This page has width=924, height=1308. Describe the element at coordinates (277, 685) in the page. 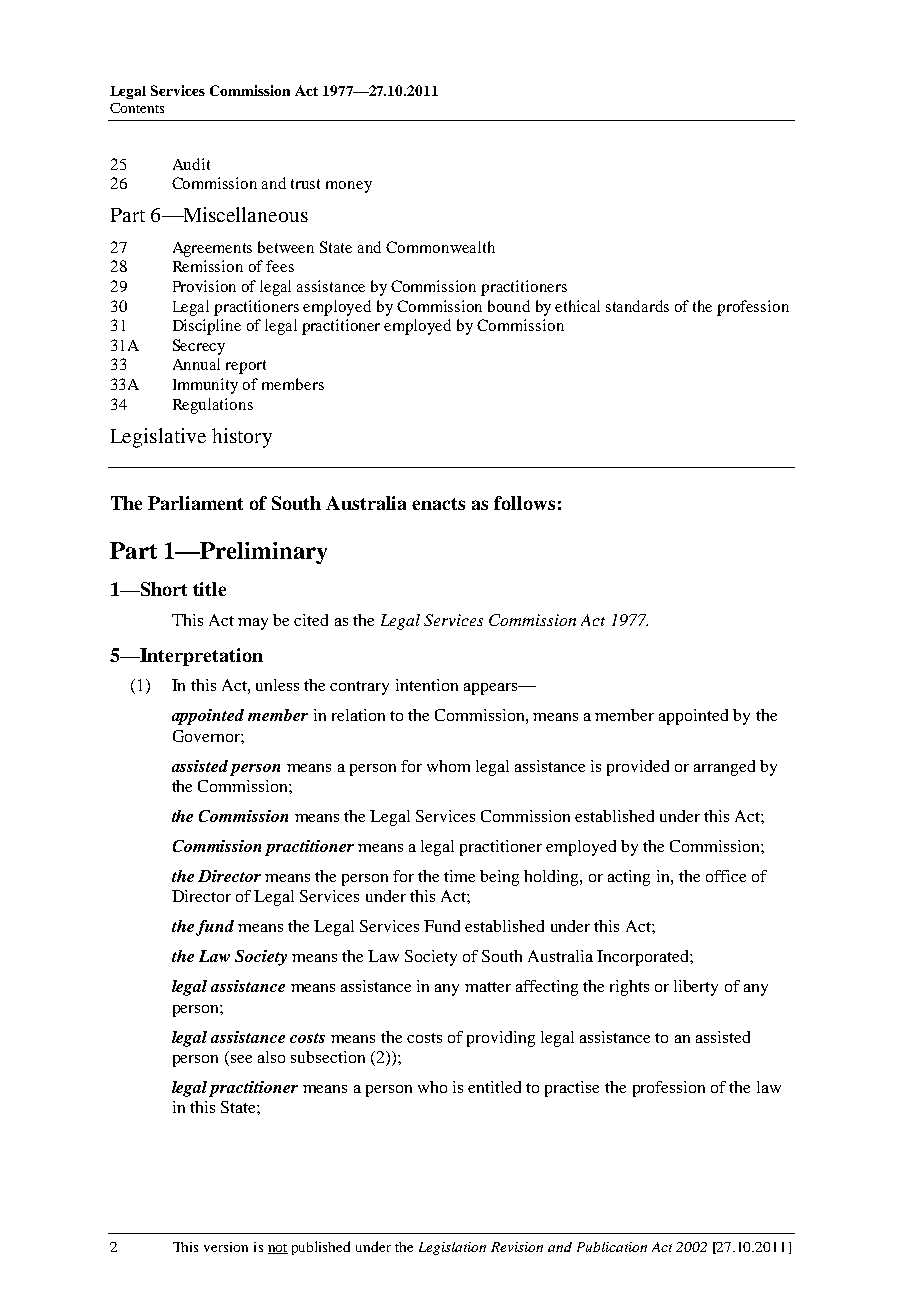

I see `unless` at that location.
